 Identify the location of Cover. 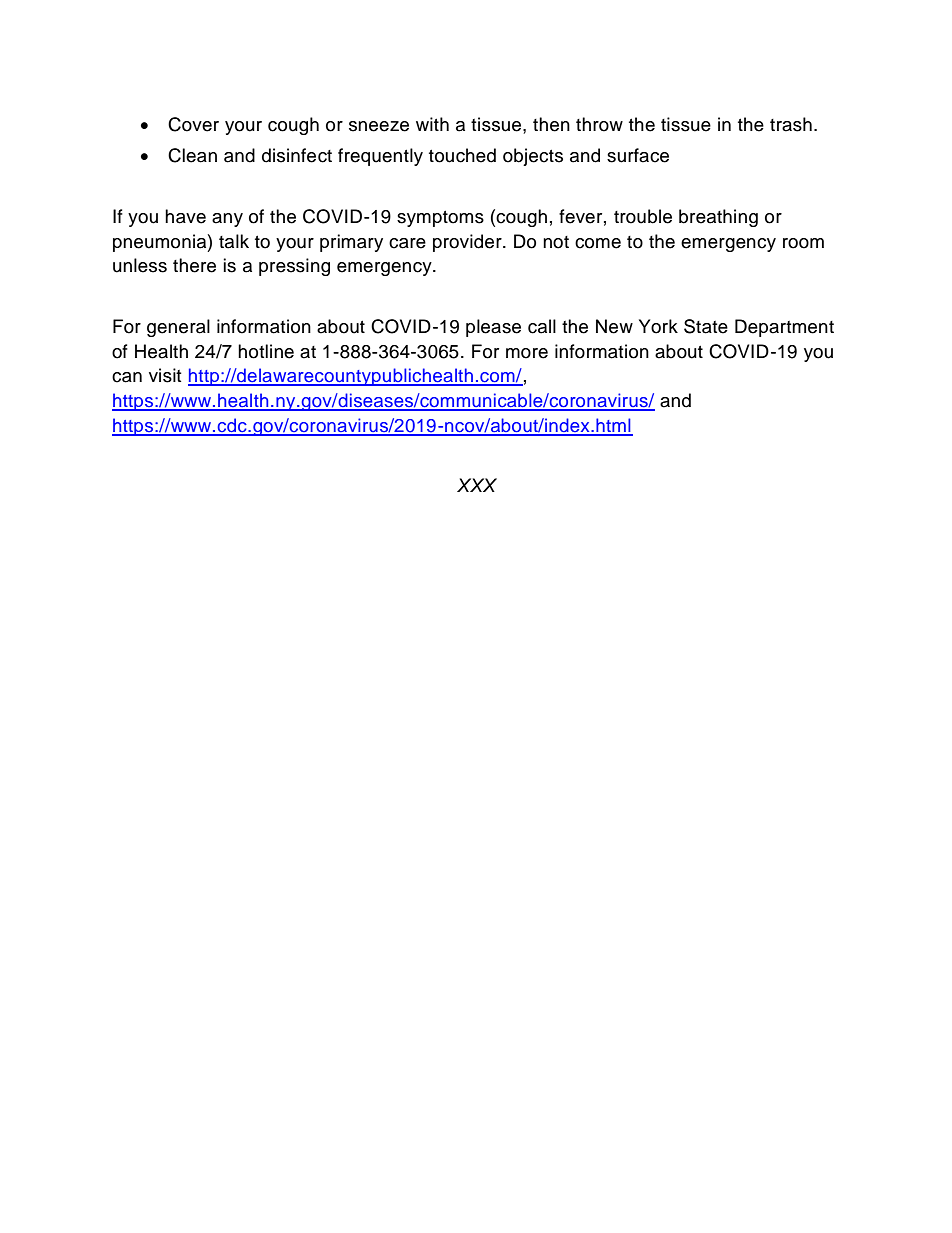
(193, 124).
